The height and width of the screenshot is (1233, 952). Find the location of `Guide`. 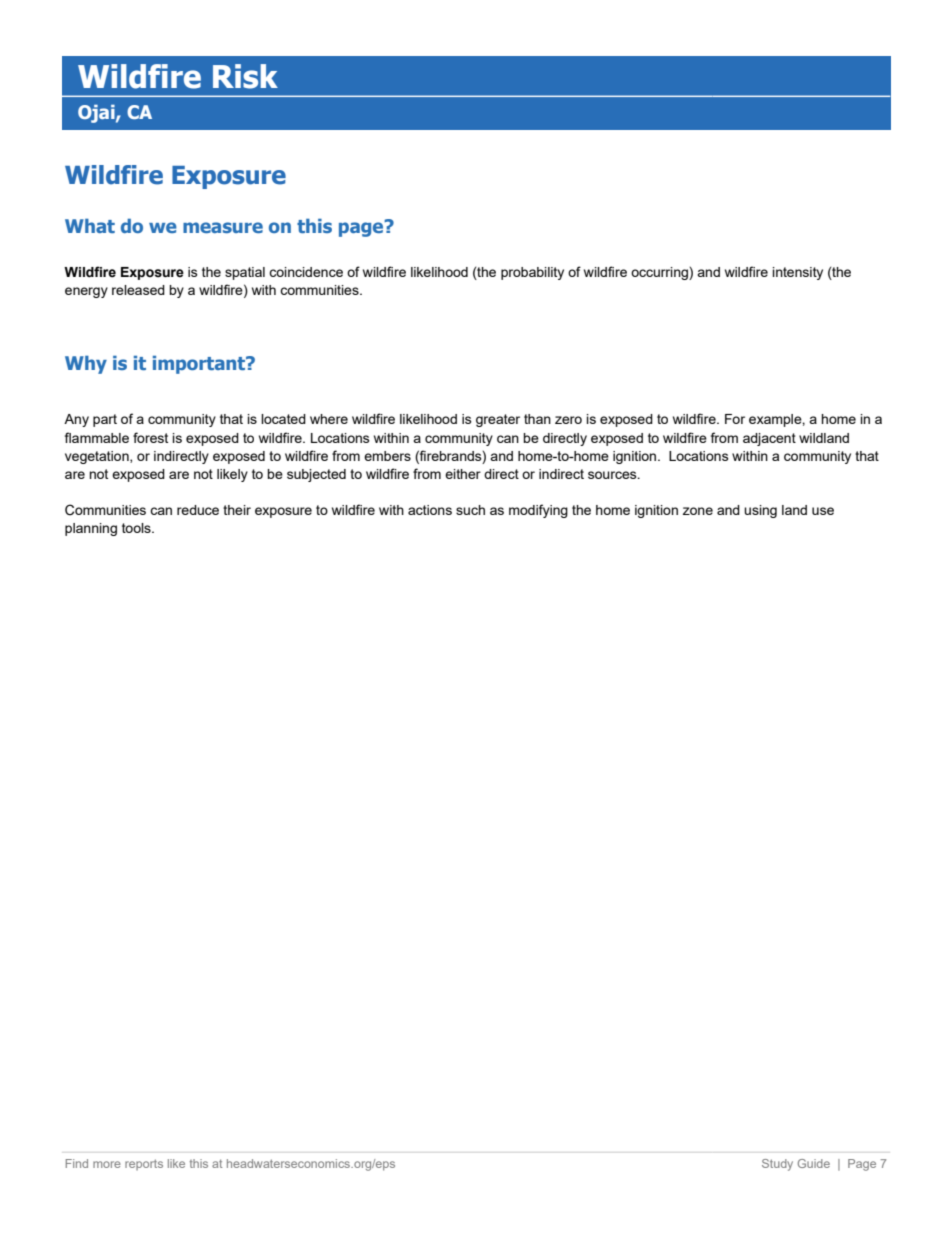

Guide is located at coordinates (814, 1163).
